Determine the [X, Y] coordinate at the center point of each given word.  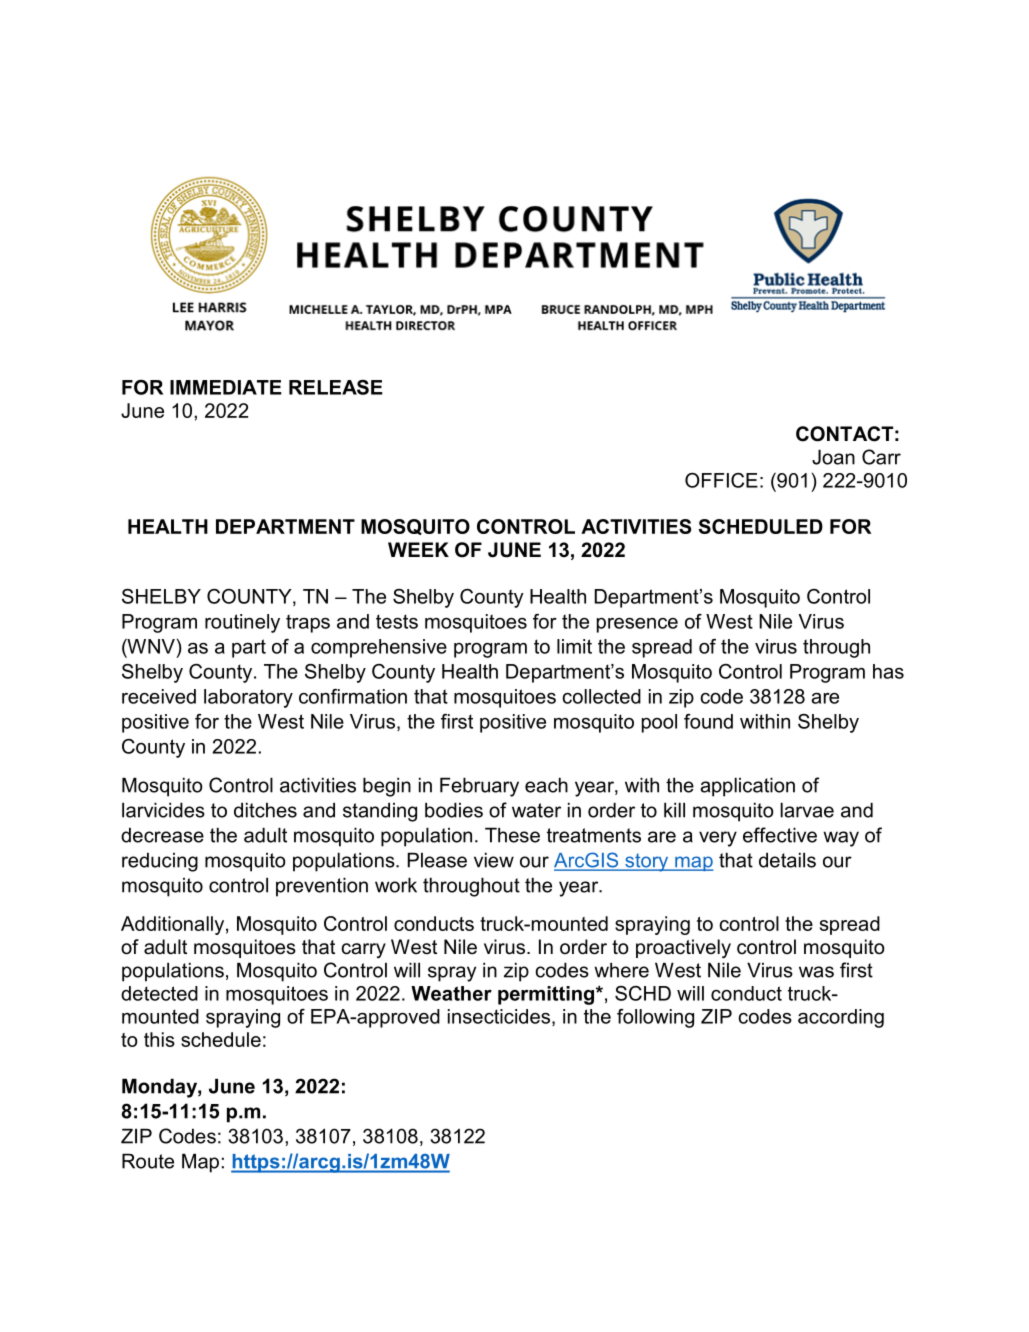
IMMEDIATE [226, 387]
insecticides [499, 1016]
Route [148, 1161]
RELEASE [336, 387]
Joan [833, 457]
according [841, 1018]
